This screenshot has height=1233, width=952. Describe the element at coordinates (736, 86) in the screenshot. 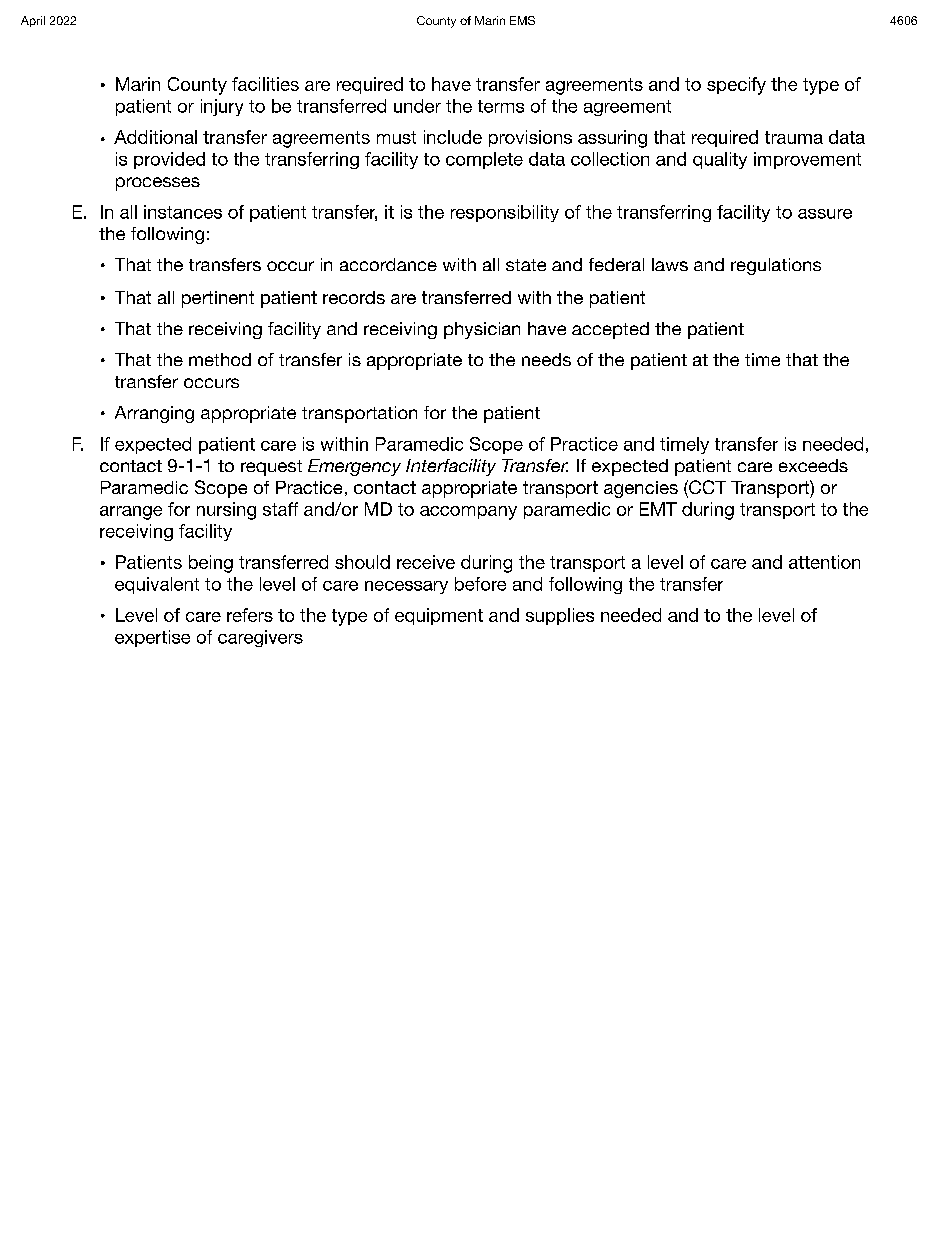

I see `specify` at that location.
